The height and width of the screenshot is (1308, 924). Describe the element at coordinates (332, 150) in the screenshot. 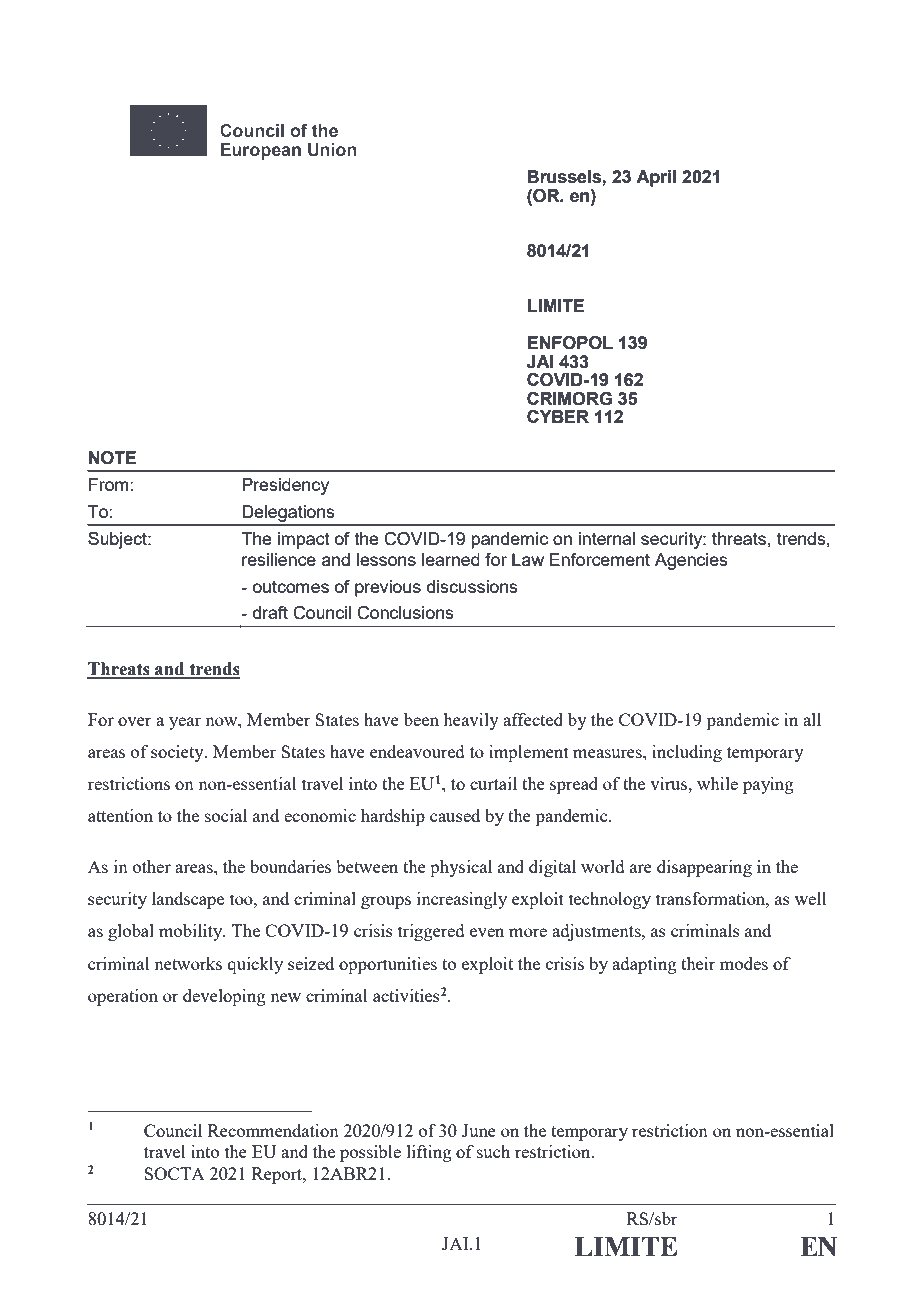

I see `Union` at that location.
